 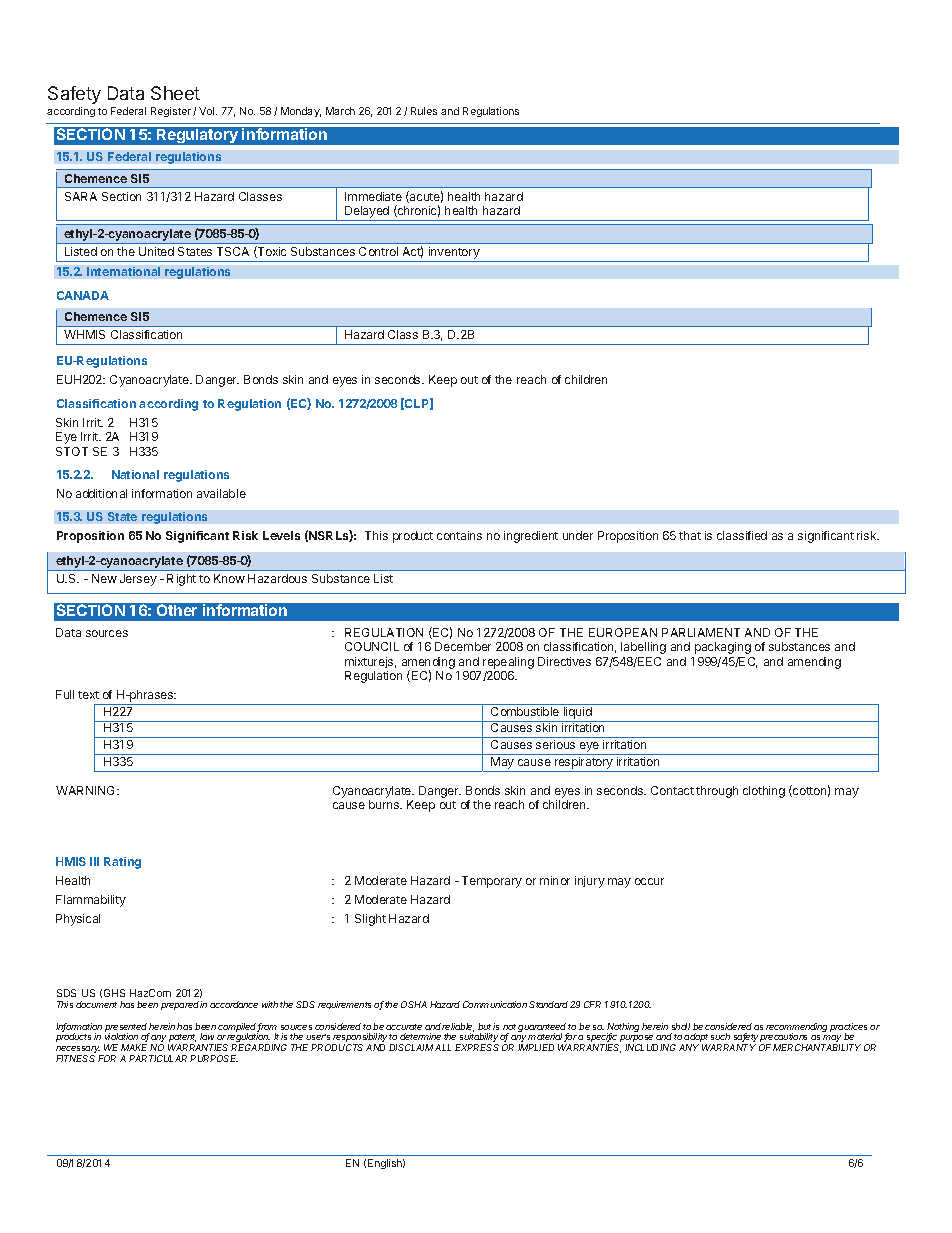 What do you see at coordinates (373, 196) in the screenshot?
I see `Immediate` at bounding box center [373, 196].
